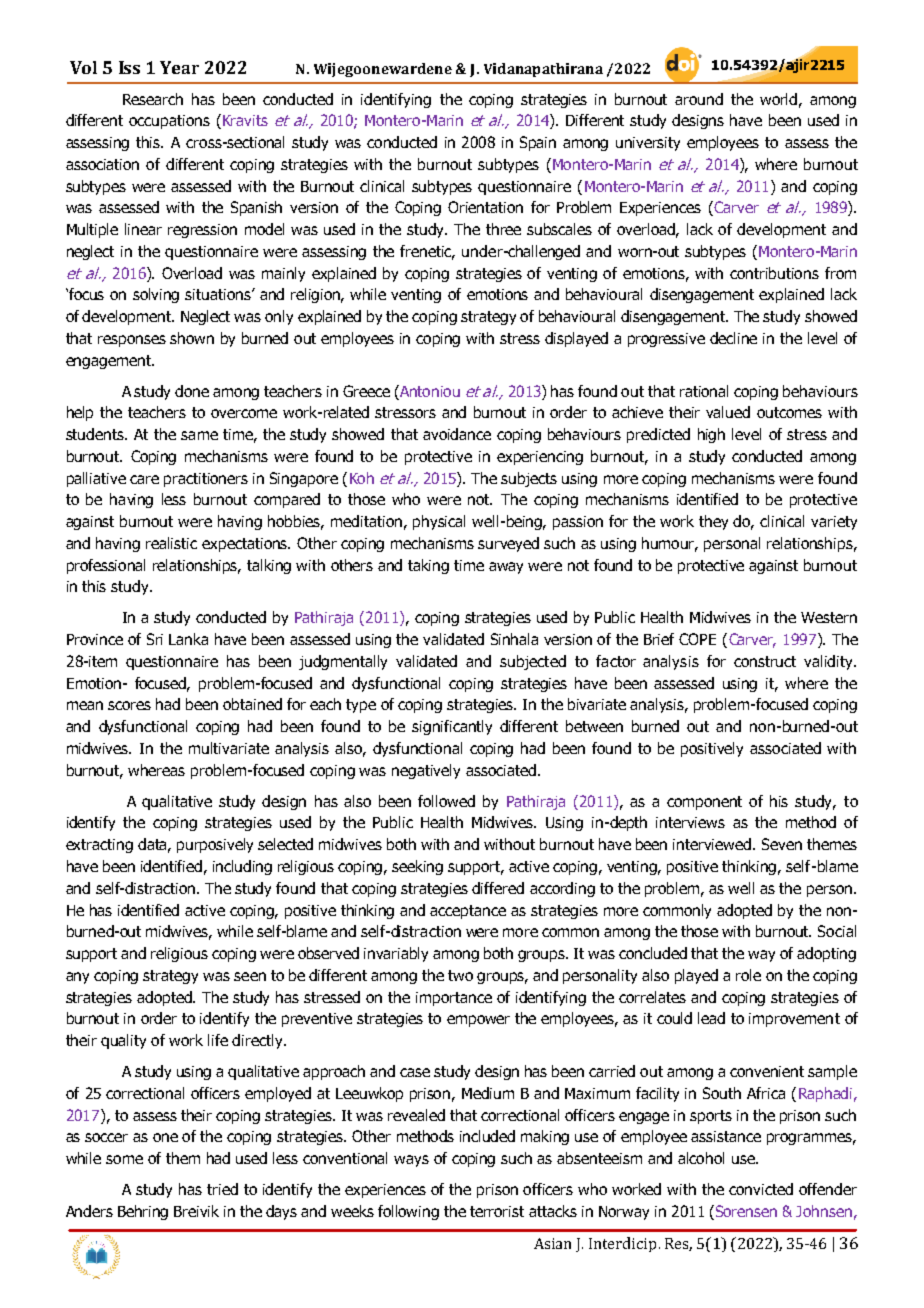 The width and height of the image is (924, 1308). Describe the element at coordinates (192, 391) in the image. I see `done` at that location.
